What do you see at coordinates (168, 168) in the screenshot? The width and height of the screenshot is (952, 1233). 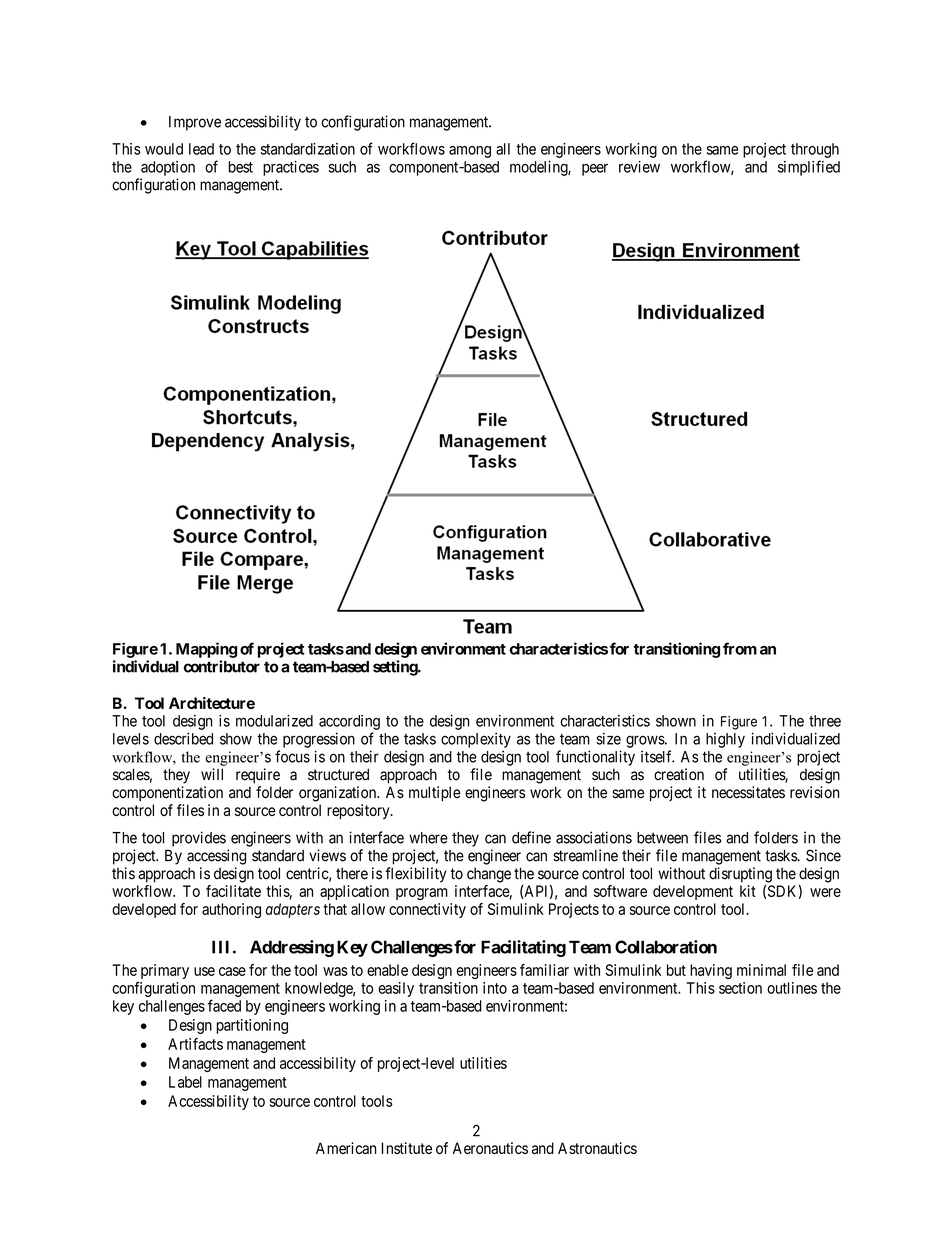 I see `adoption` at bounding box center [168, 168].
